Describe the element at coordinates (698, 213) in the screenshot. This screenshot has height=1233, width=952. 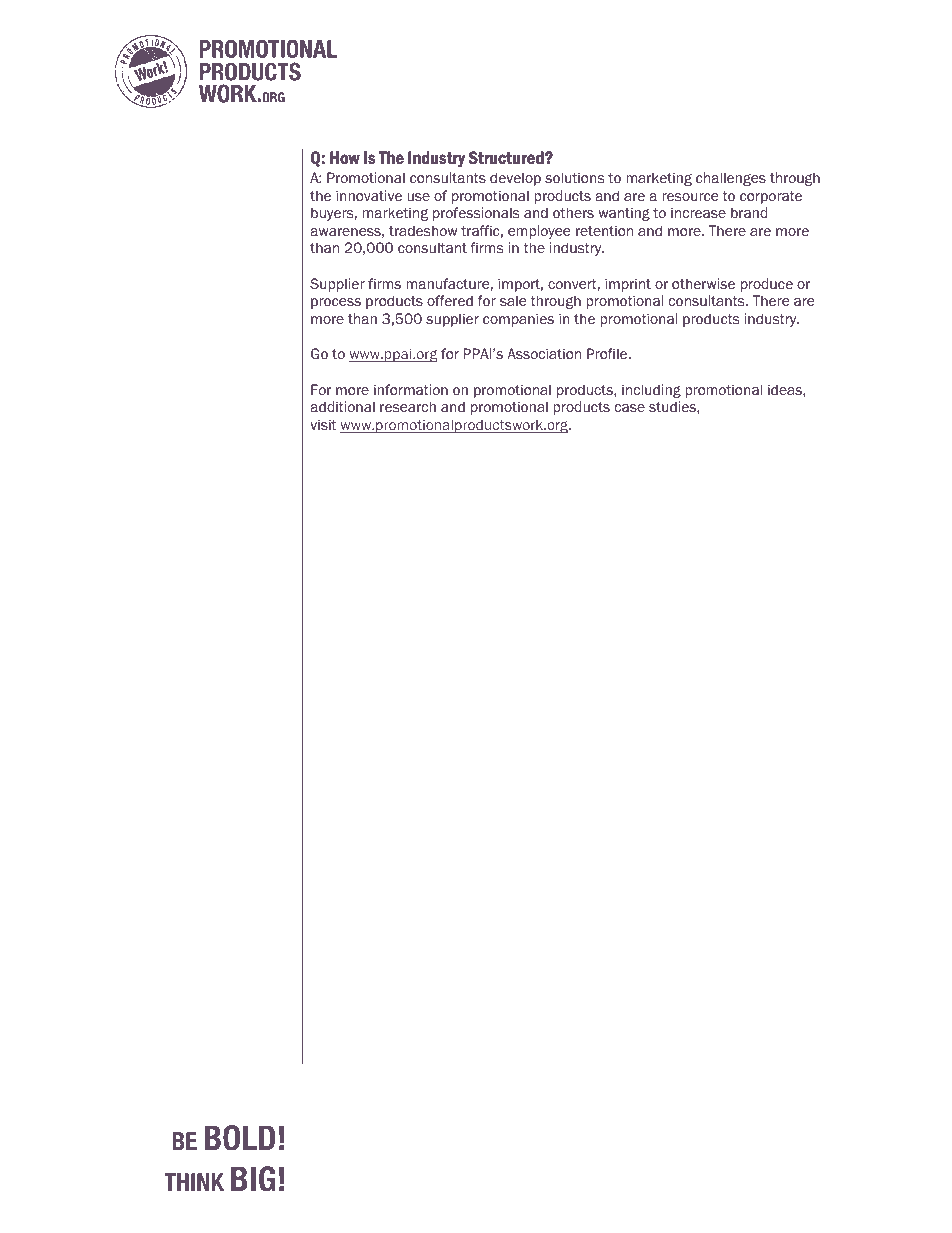
I see `increase` at that location.
